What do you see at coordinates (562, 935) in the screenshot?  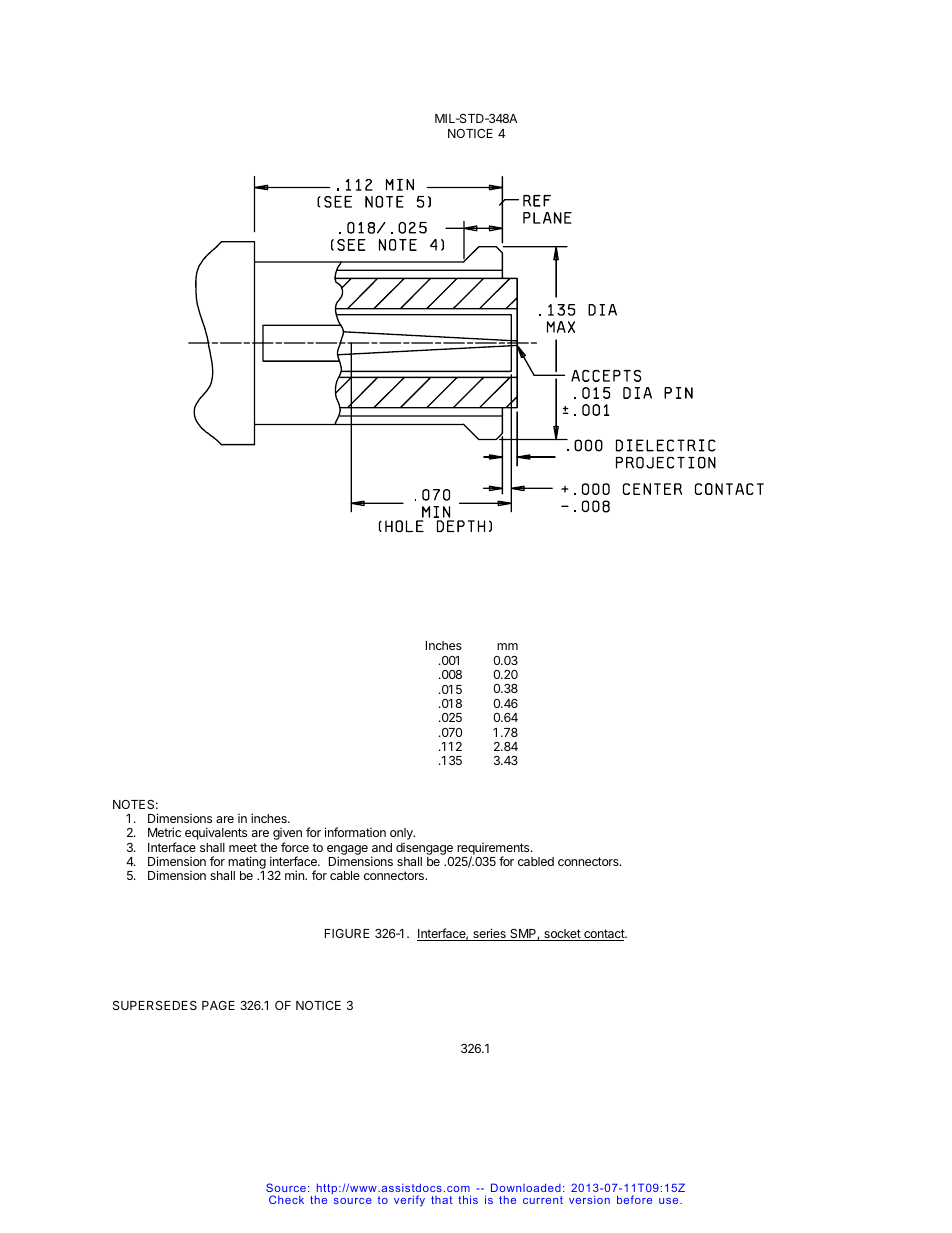 I see `socket` at bounding box center [562, 935].
